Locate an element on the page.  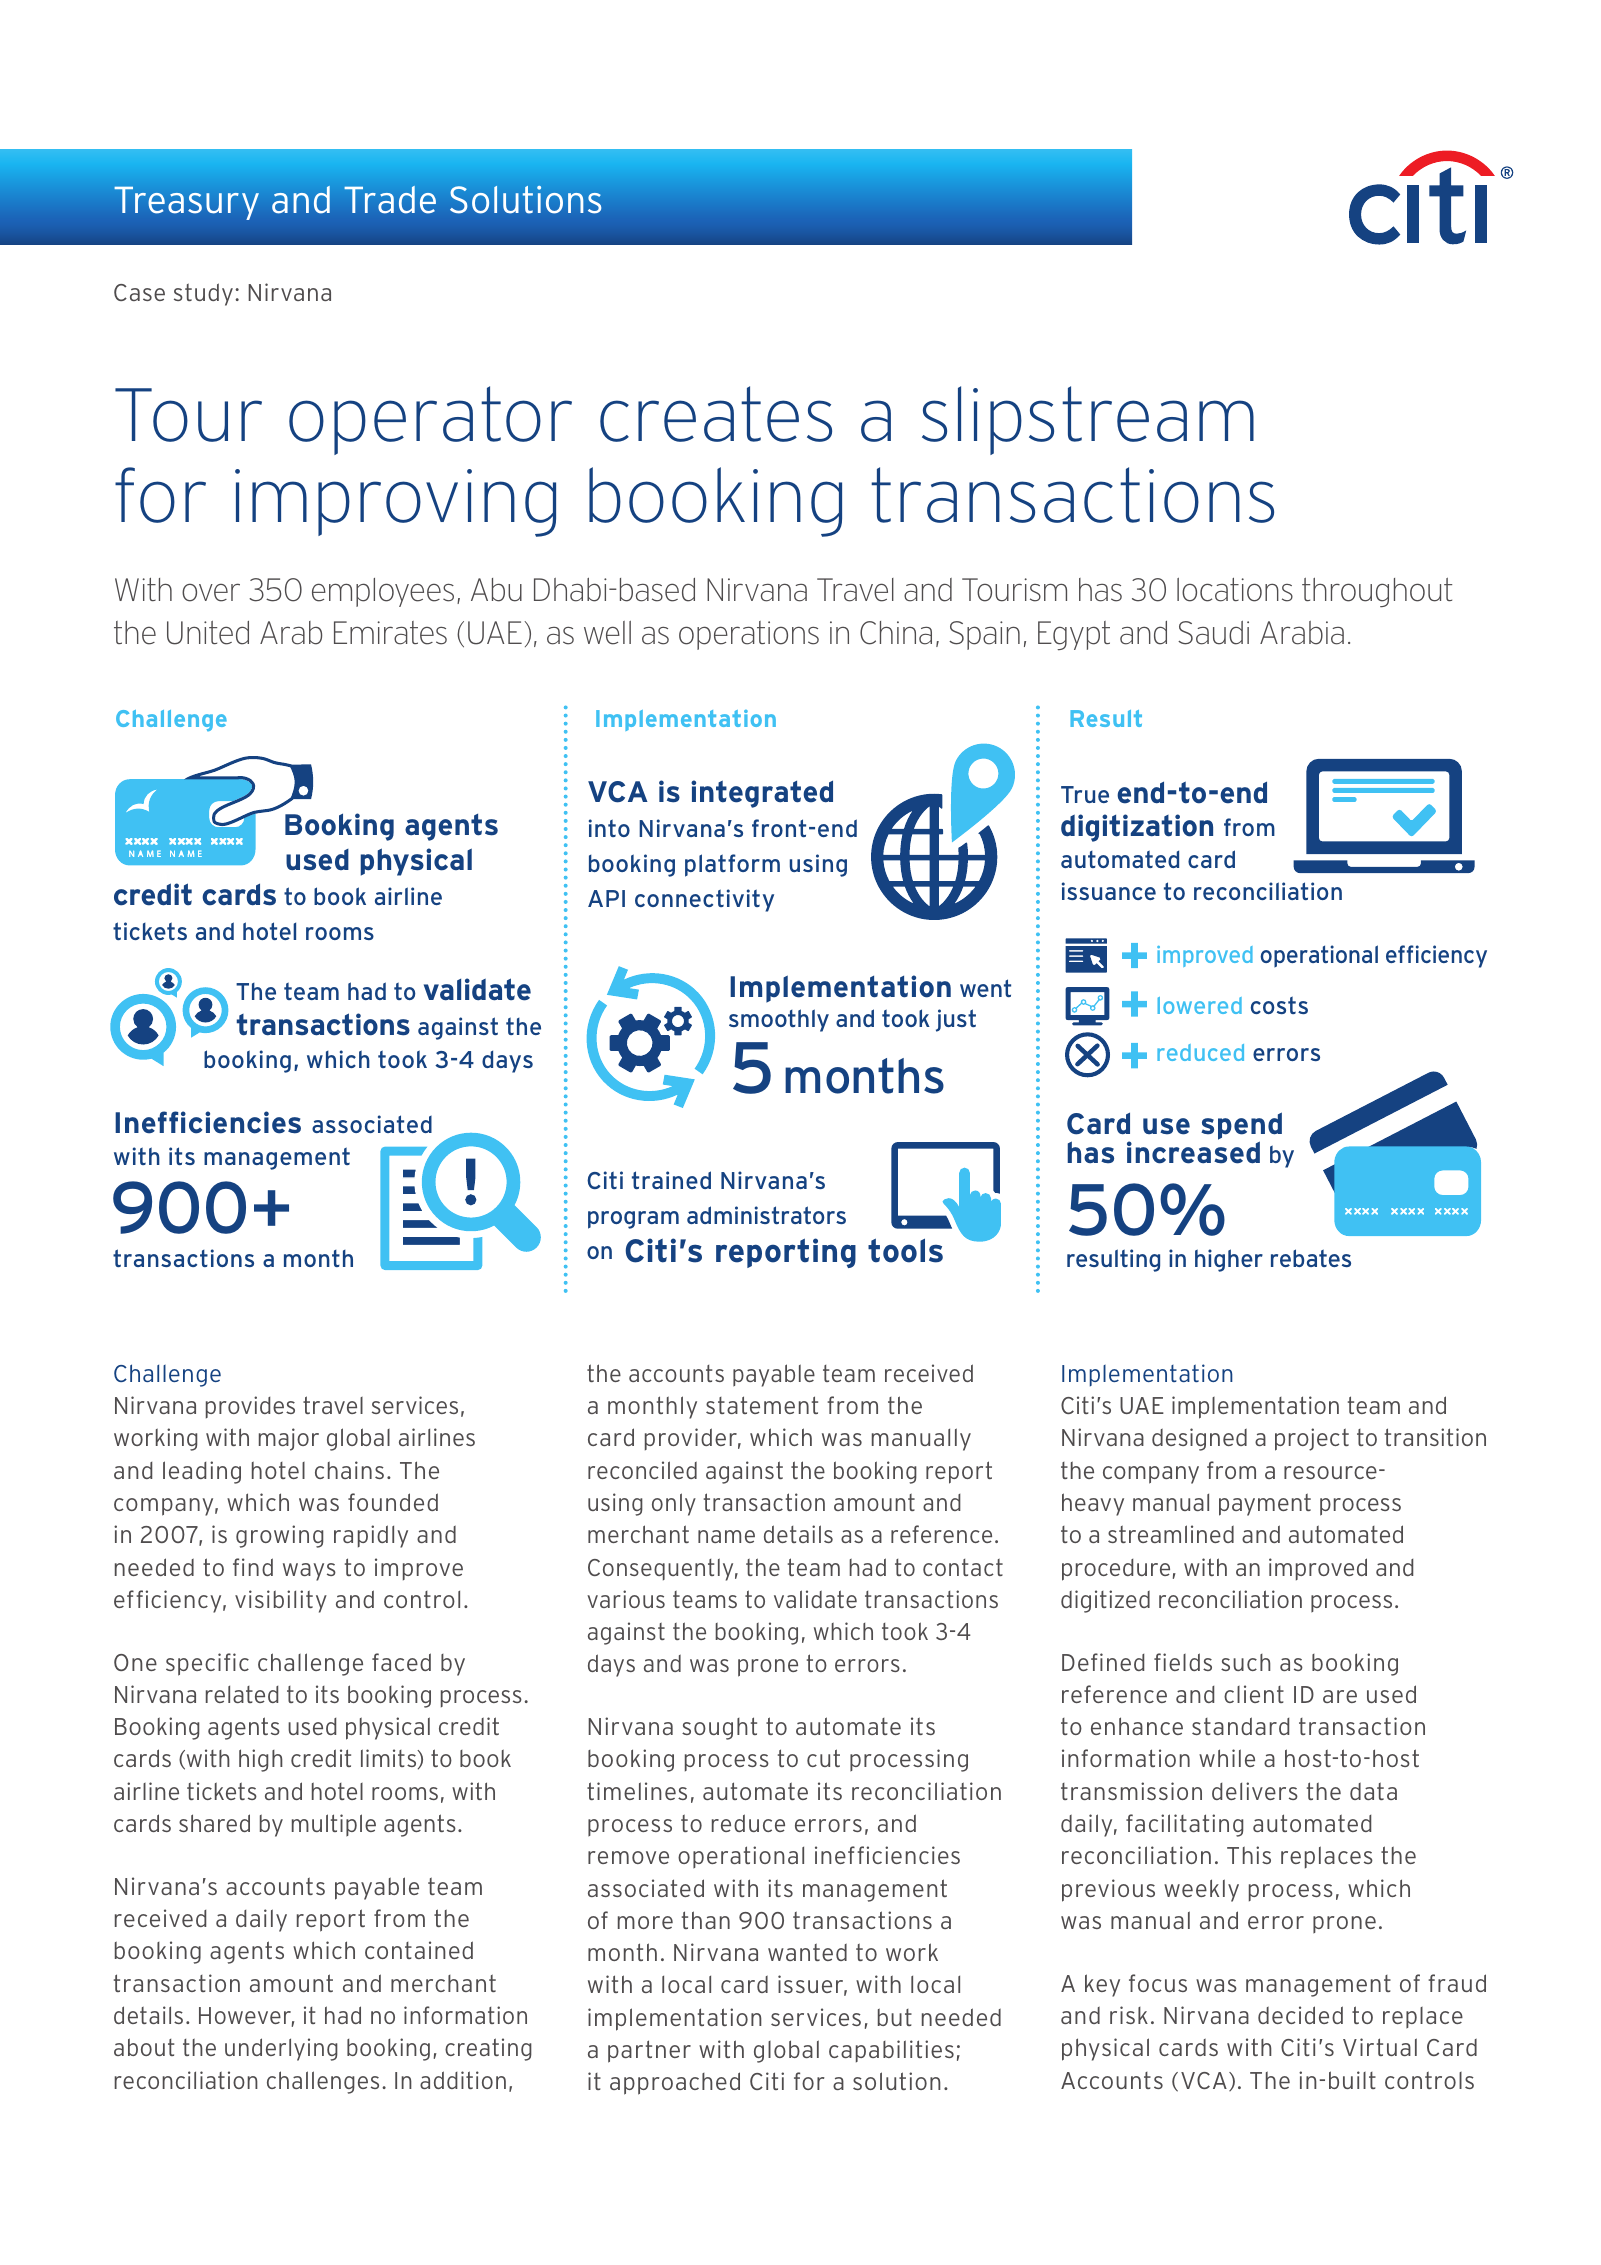
project is located at coordinates (1312, 1439).
